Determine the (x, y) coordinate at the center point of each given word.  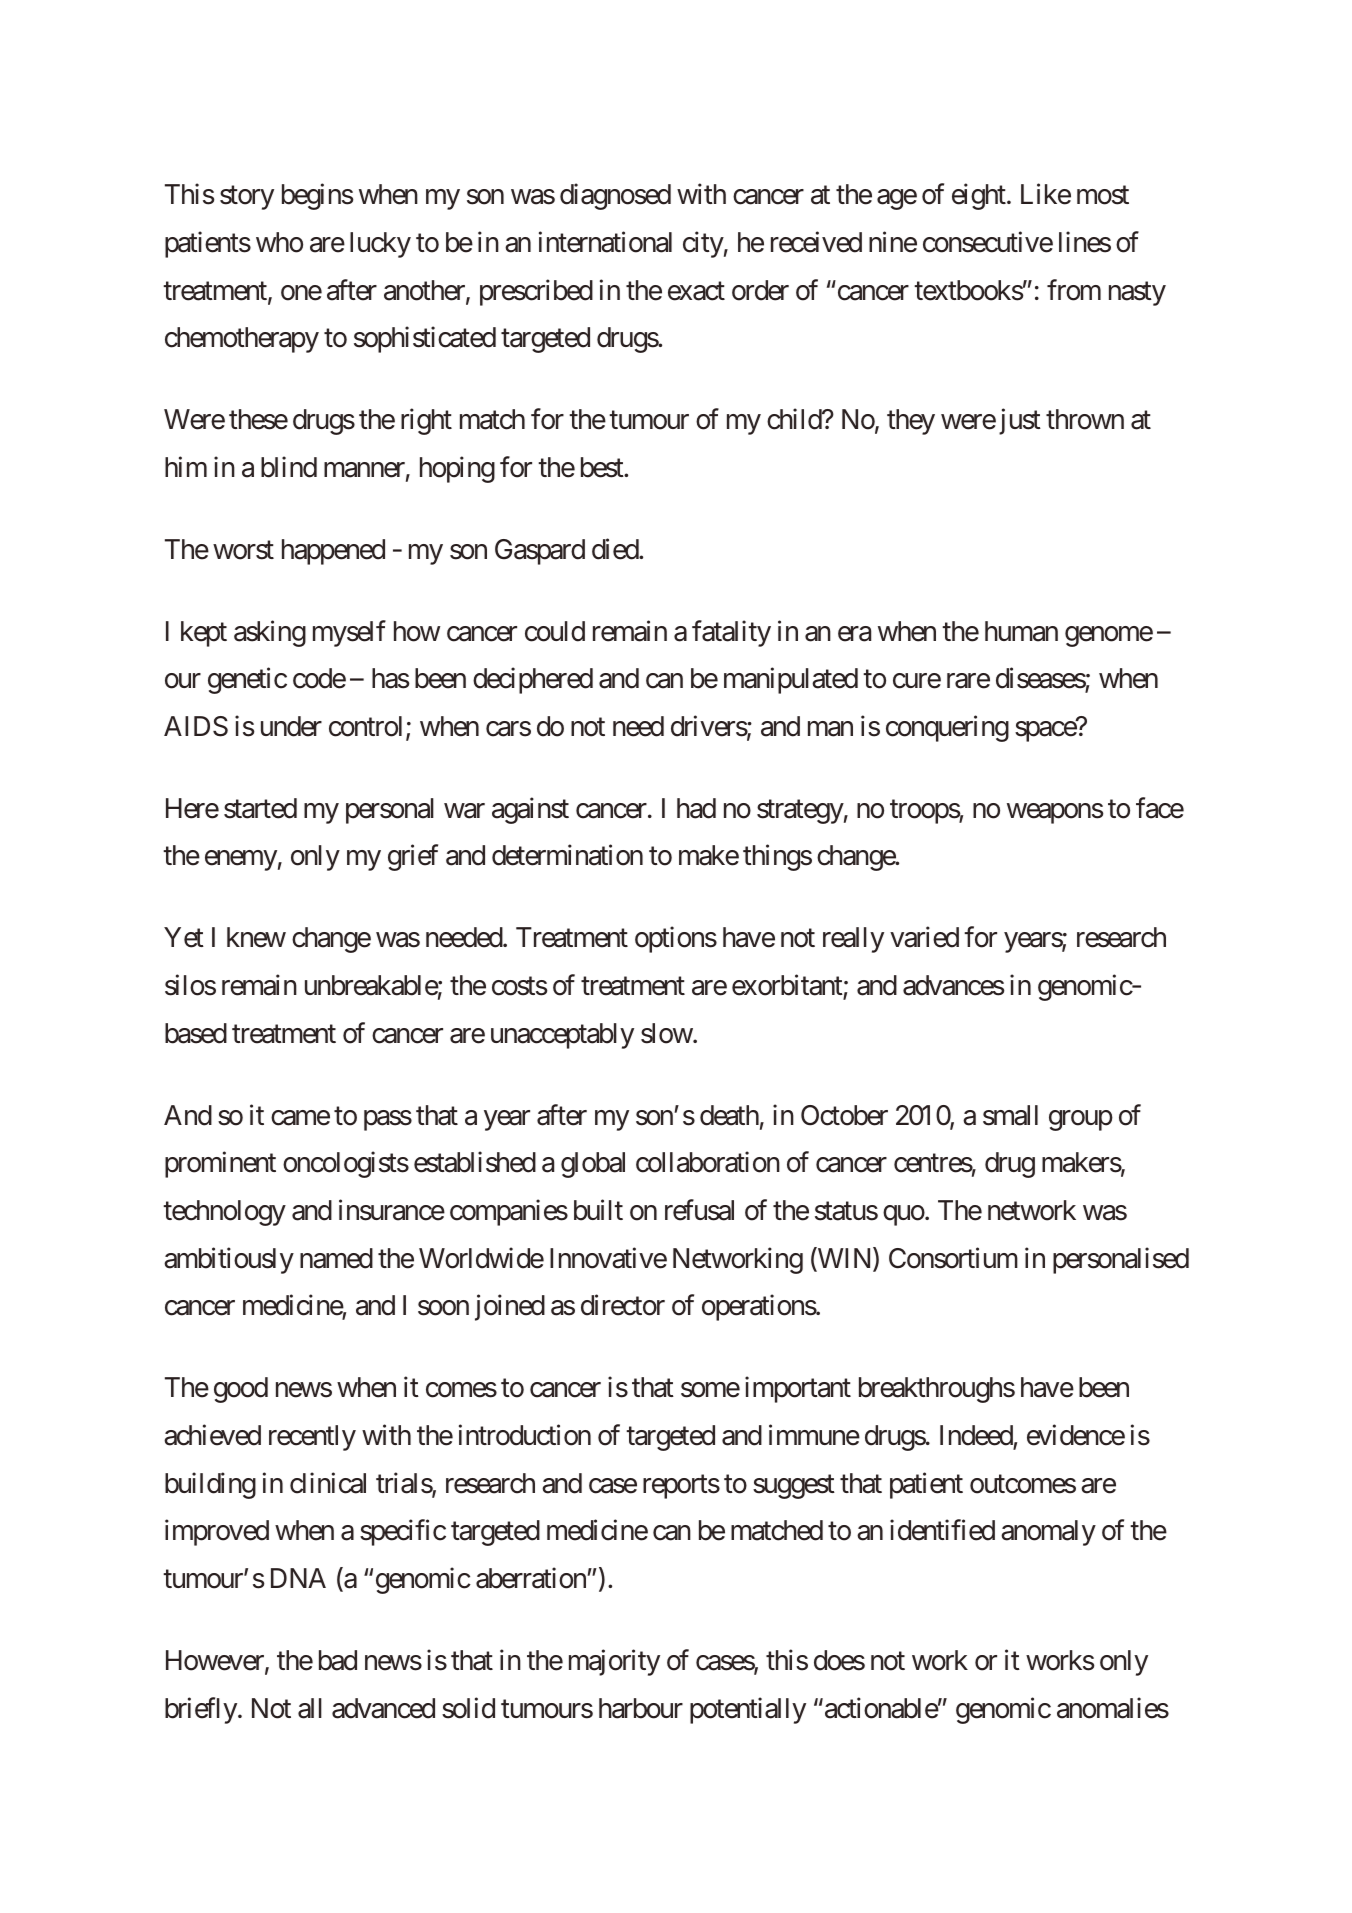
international (605, 242)
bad (338, 1660)
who (279, 242)
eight (980, 197)
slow (667, 1033)
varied (924, 937)
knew (256, 937)
